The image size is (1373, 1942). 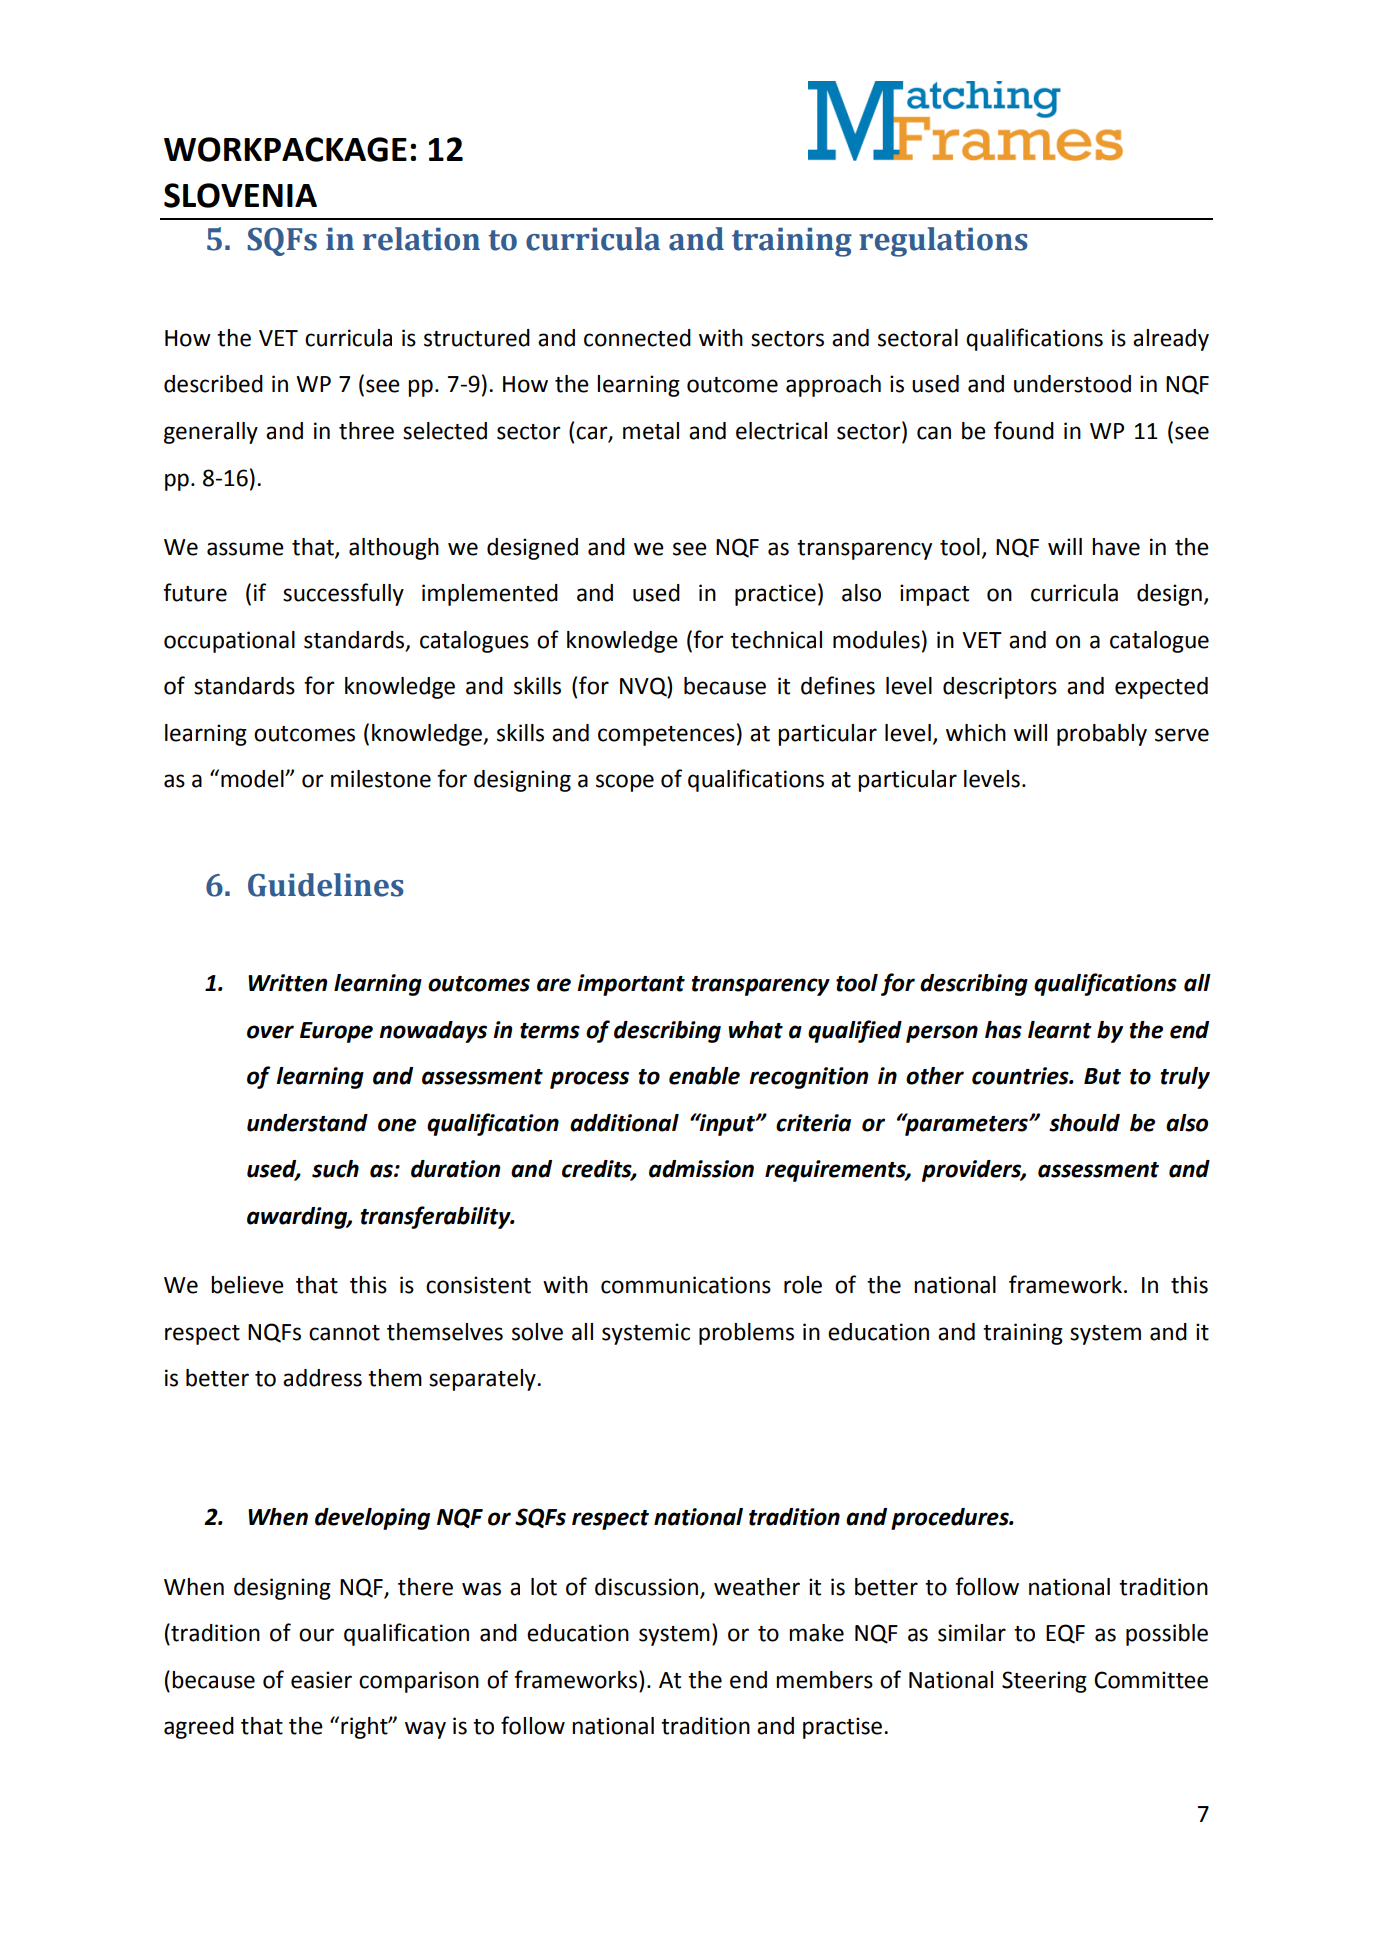 What do you see at coordinates (646, 1587) in the screenshot?
I see `discussion` at bounding box center [646, 1587].
